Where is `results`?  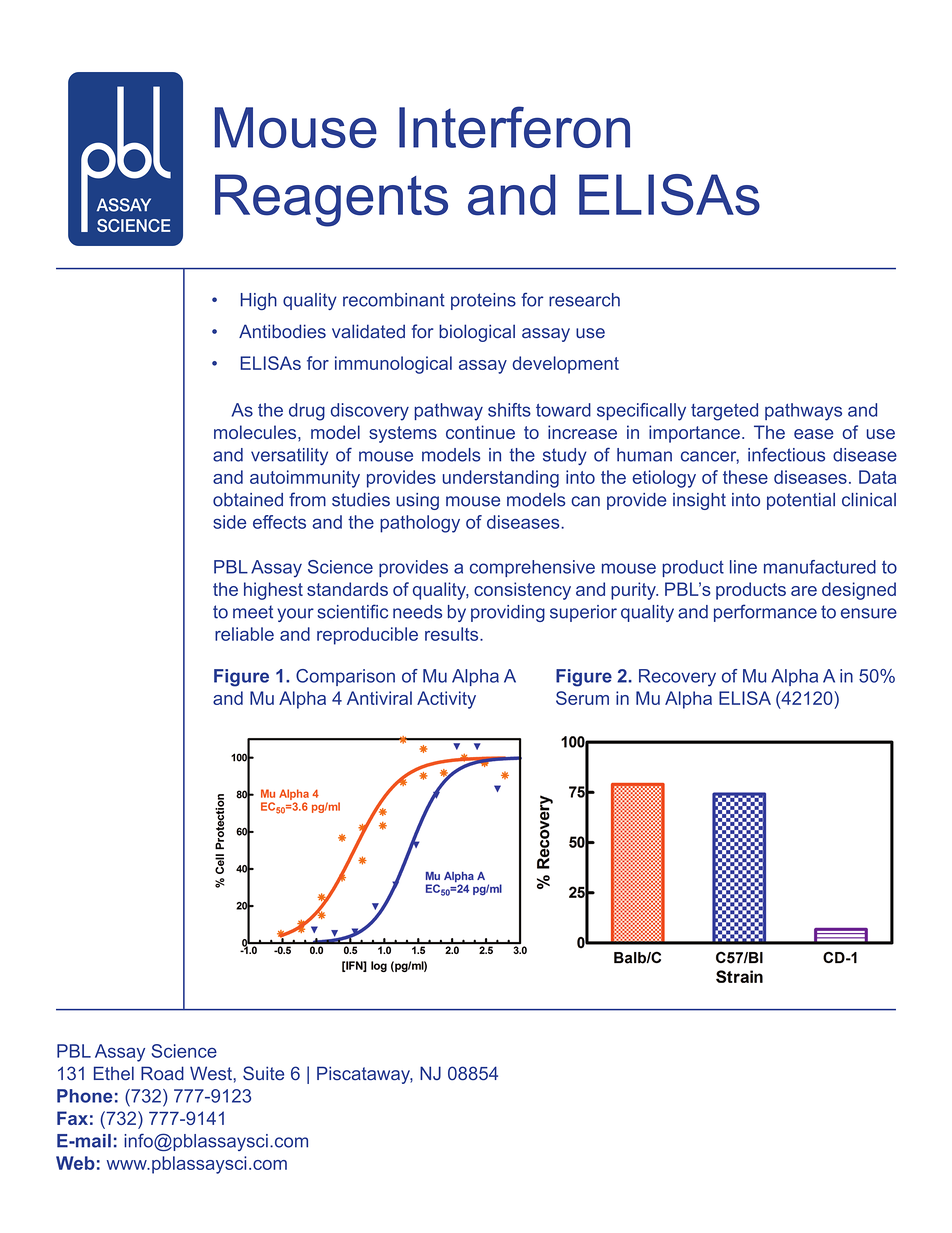 results is located at coordinates (453, 634).
